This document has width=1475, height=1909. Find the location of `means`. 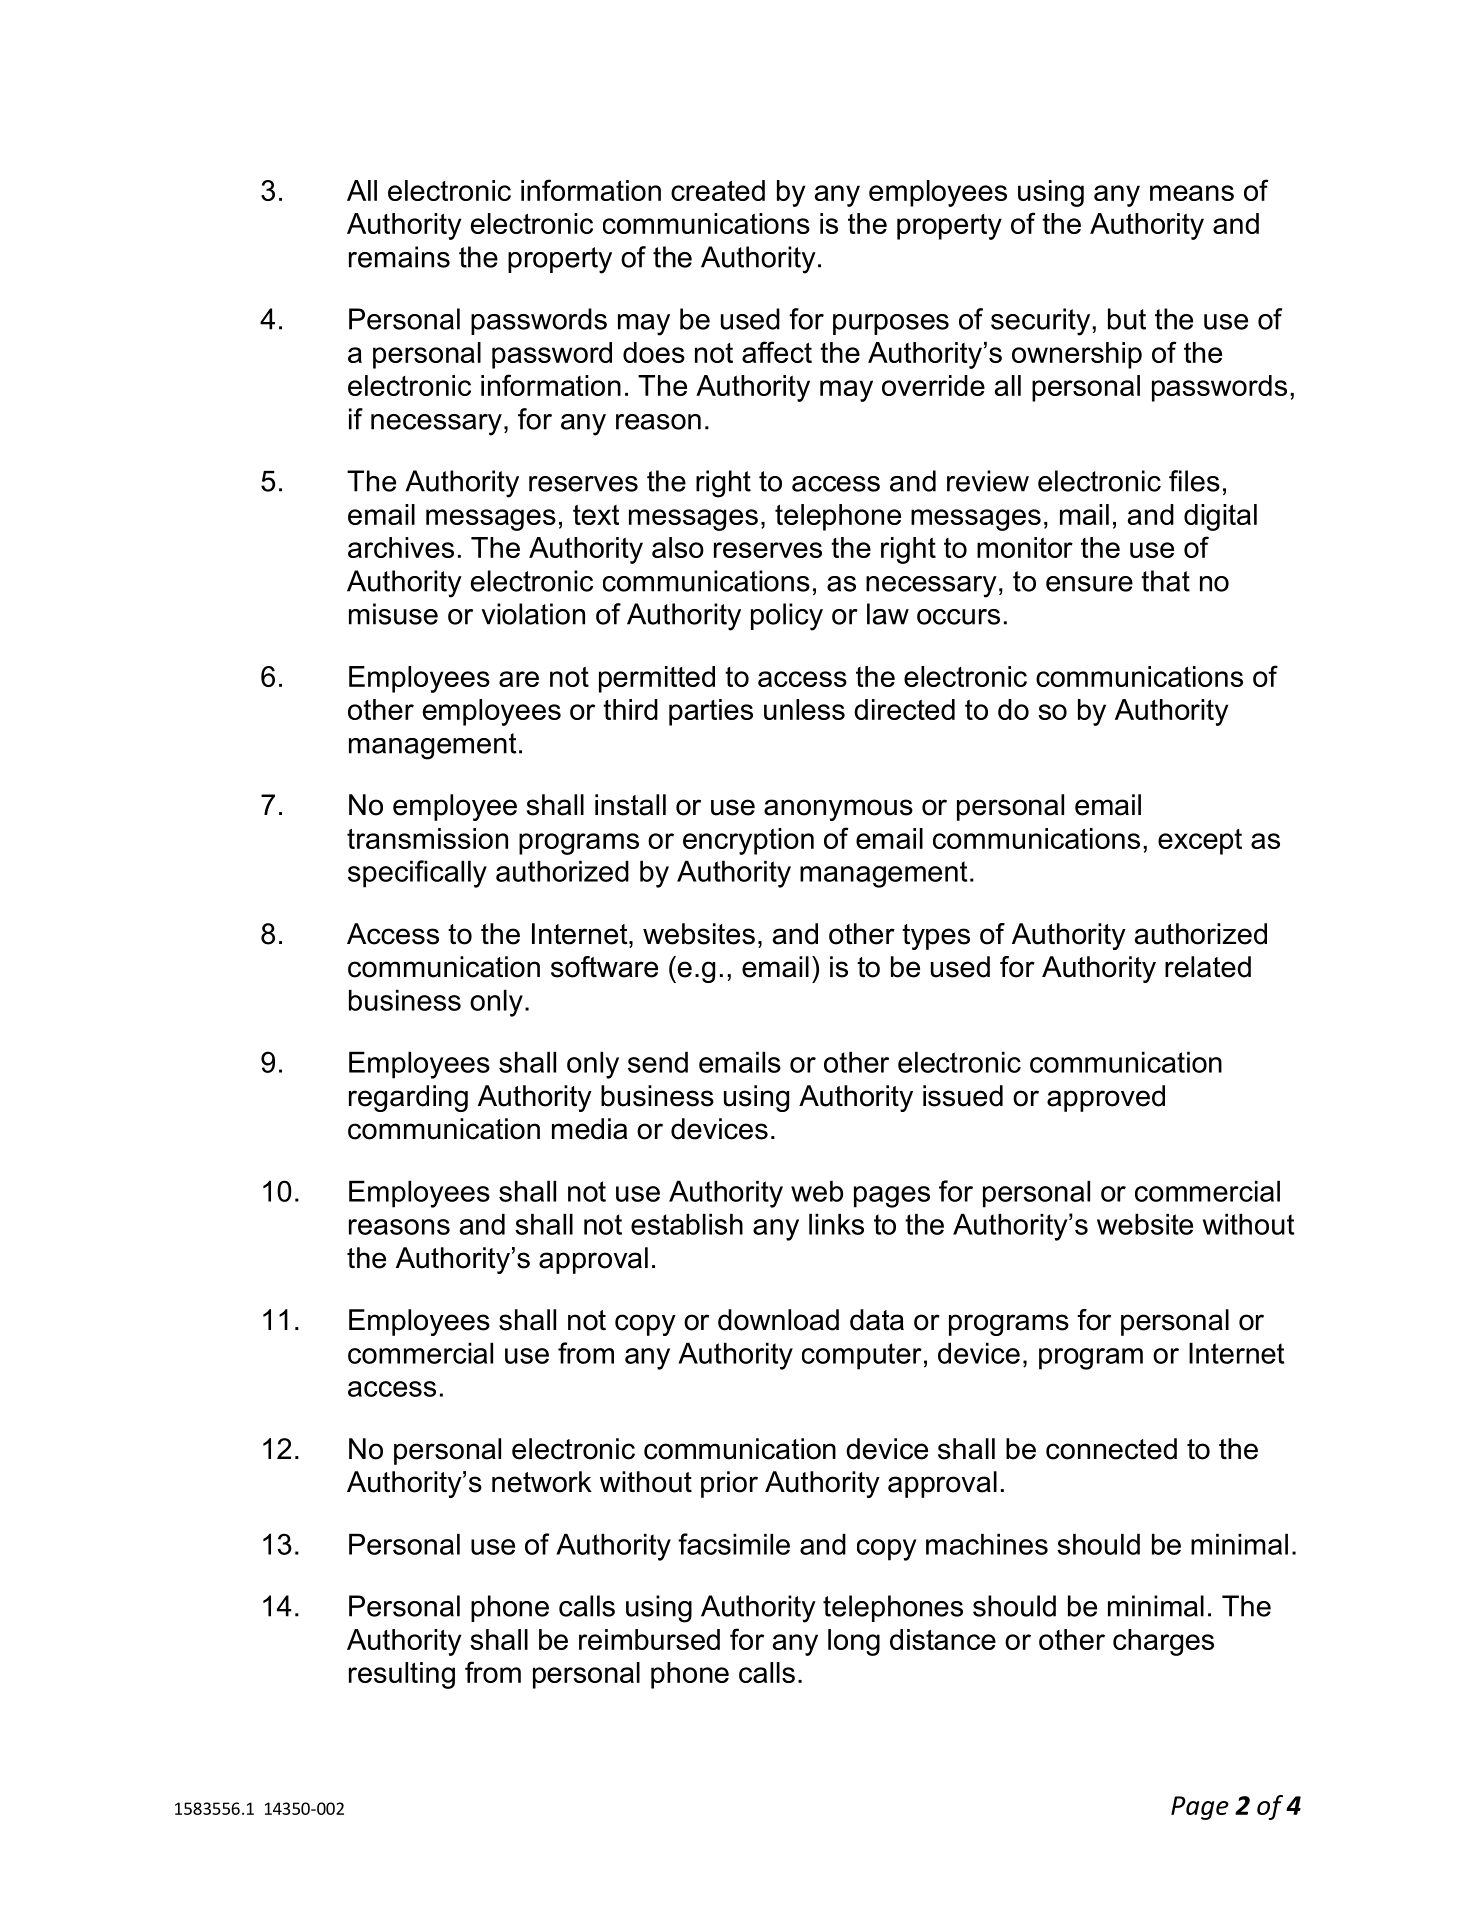

means is located at coordinates (1192, 193).
